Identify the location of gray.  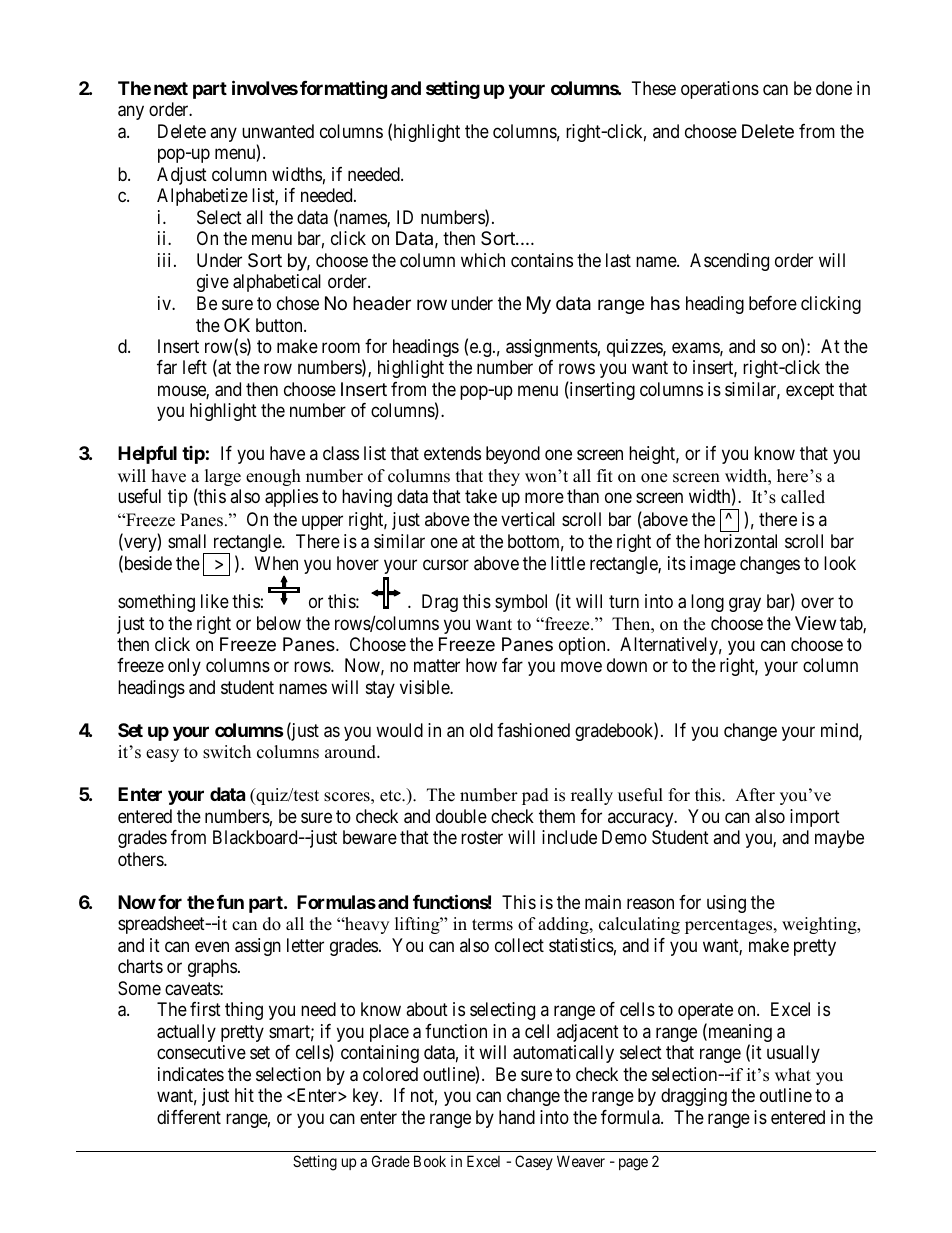
(745, 604).
